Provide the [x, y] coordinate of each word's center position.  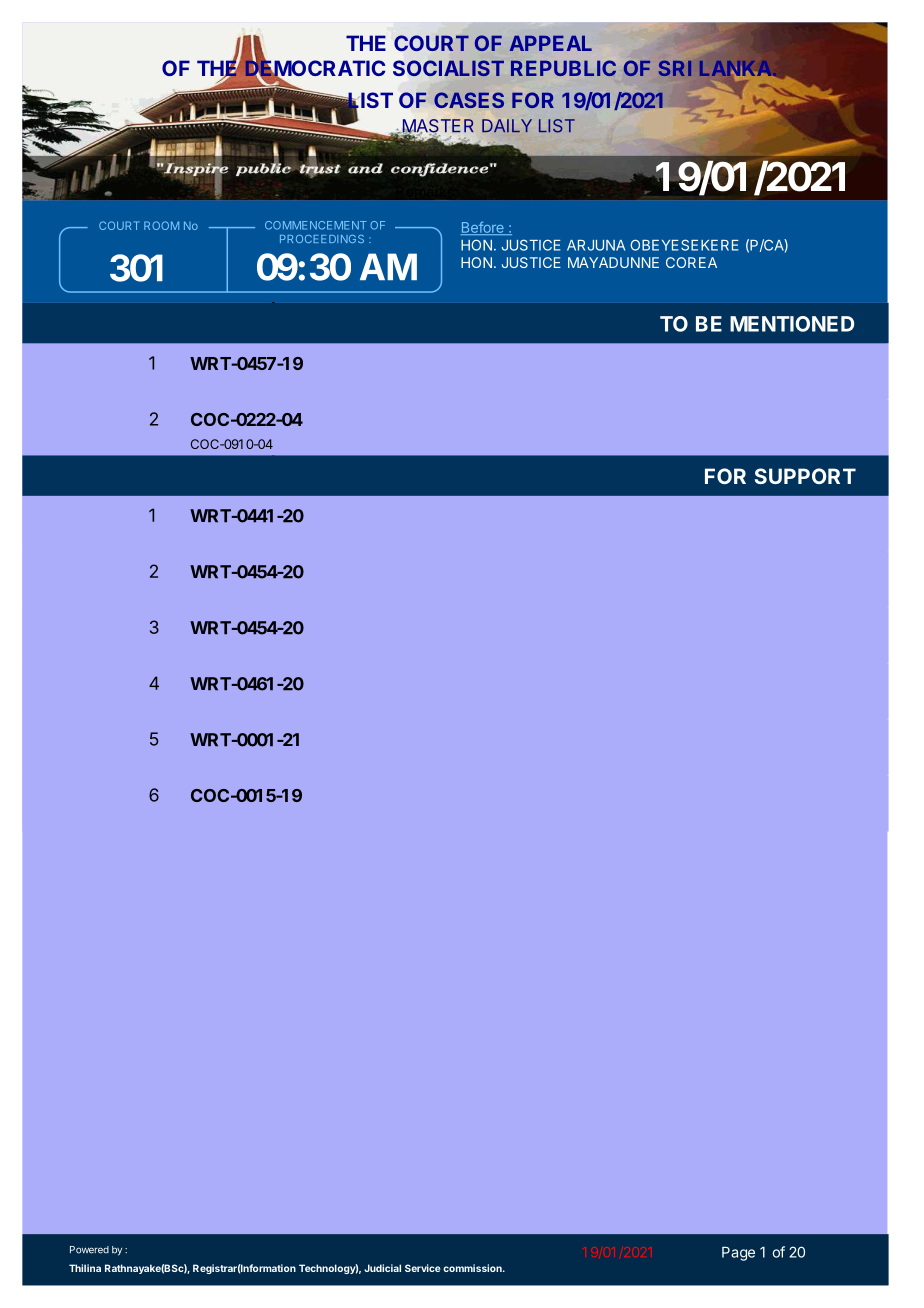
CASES [469, 100]
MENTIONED [792, 324]
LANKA [737, 68]
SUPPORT [805, 476]
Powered [89, 1250]
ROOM [161, 225]
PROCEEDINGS [322, 239]
